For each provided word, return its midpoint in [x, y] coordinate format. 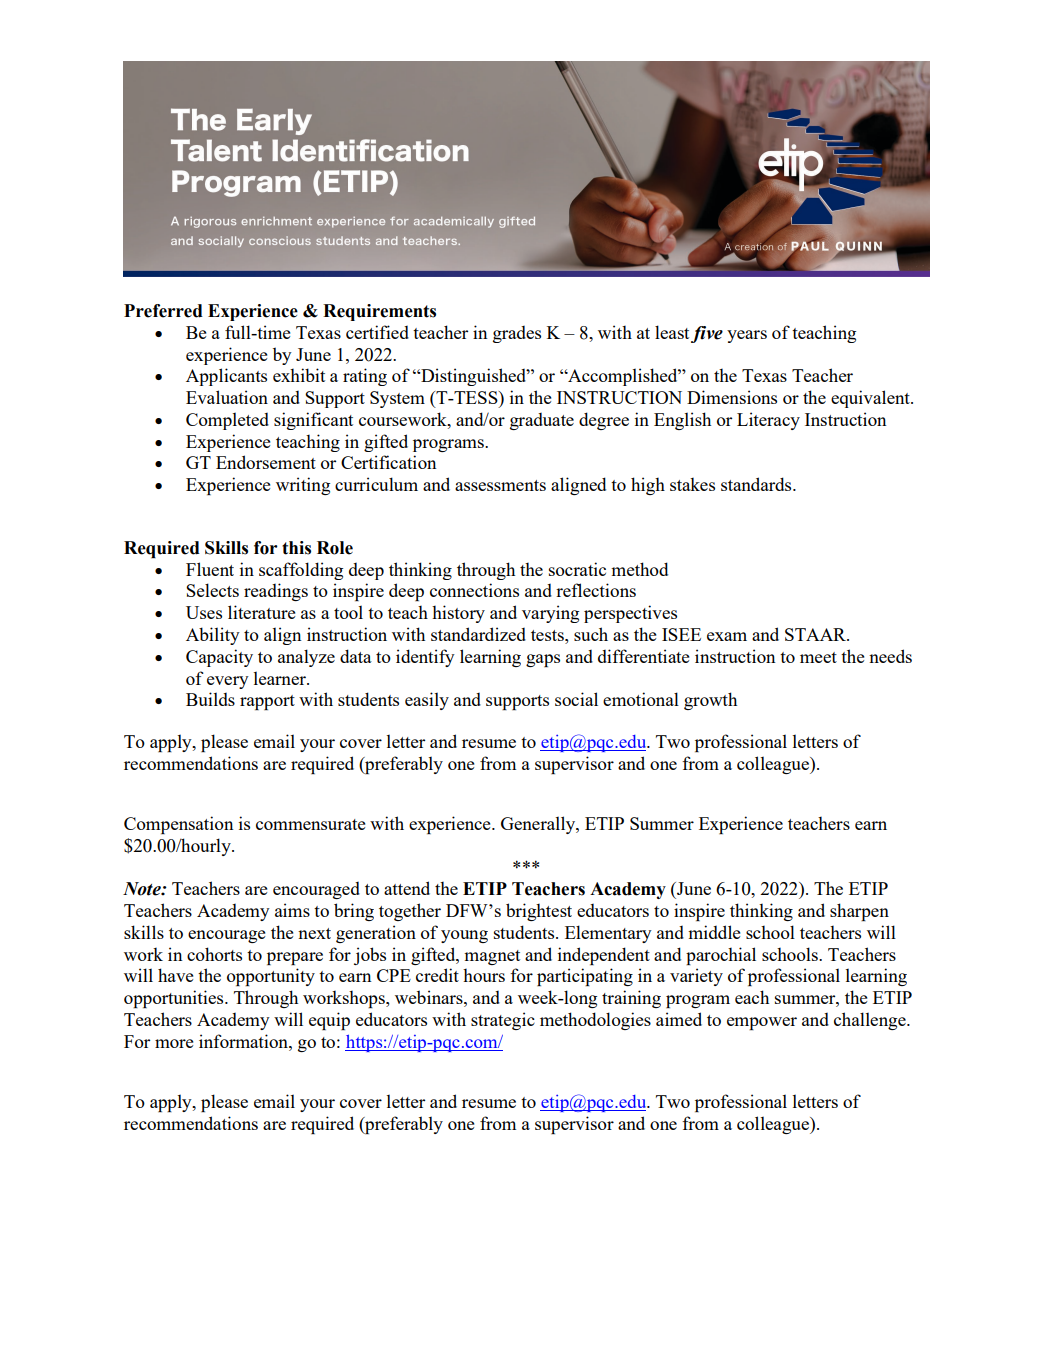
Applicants [226, 377]
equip [329, 1021]
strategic [503, 1021]
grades [517, 334]
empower [762, 1023]
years [747, 336]
